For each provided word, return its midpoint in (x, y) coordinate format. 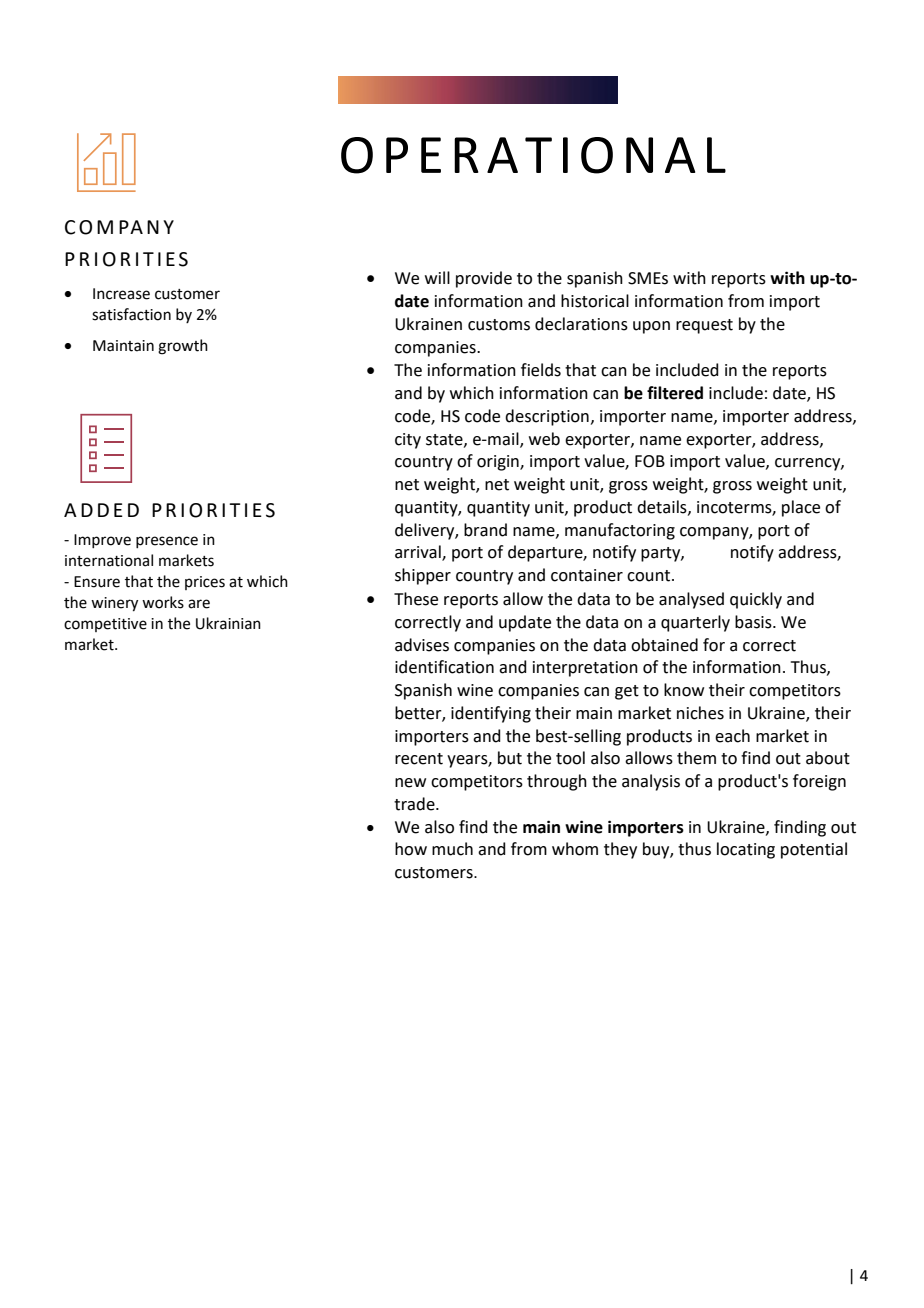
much (452, 849)
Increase (121, 294)
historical (595, 301)
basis (754, 622)
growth (183, 347)
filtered (675, 393)
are (199, 604)
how (411, 849)
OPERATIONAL (533, 155)
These (416, 599)
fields (541, 370)
